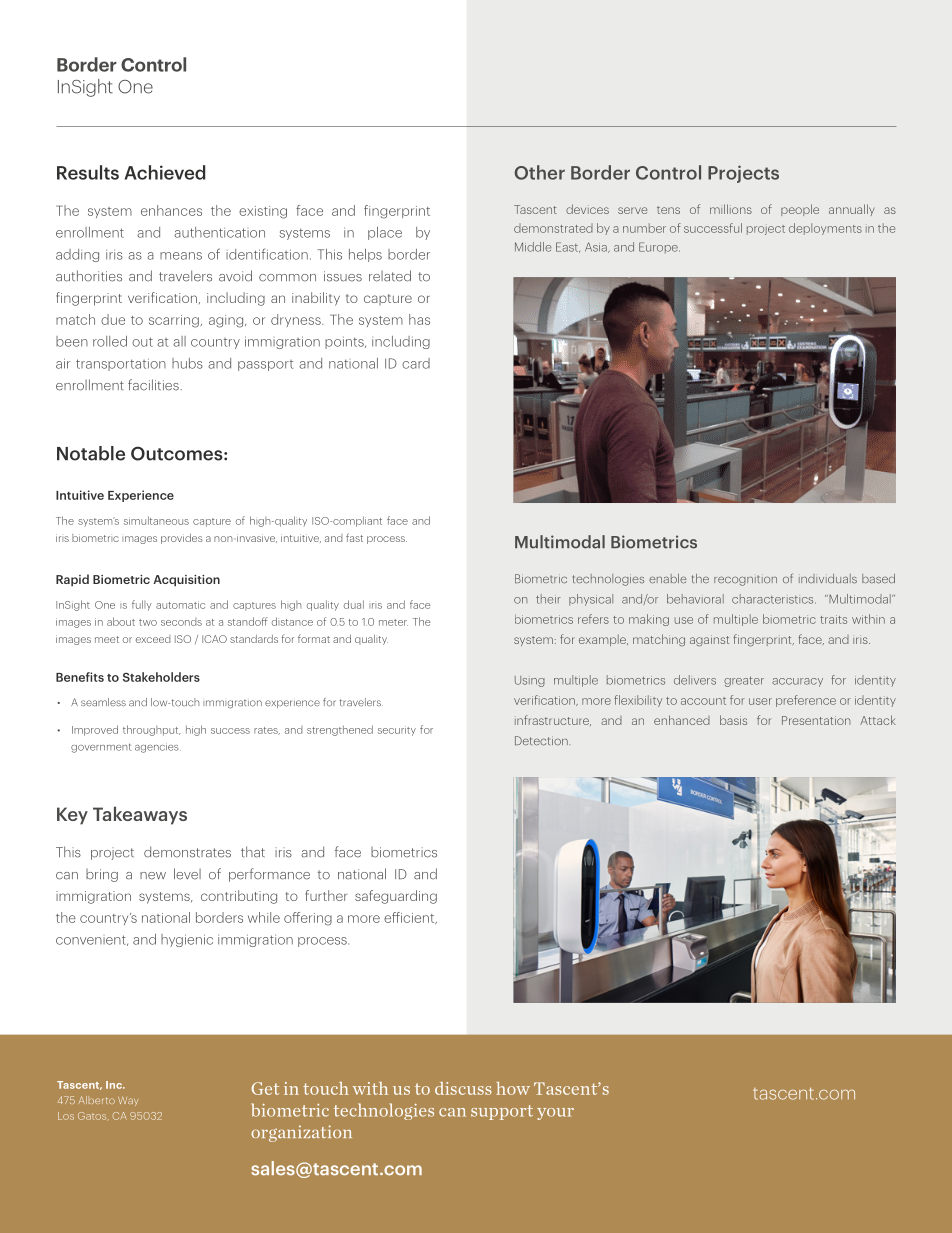  I want to click on safeguarding, so click(396, 897).
